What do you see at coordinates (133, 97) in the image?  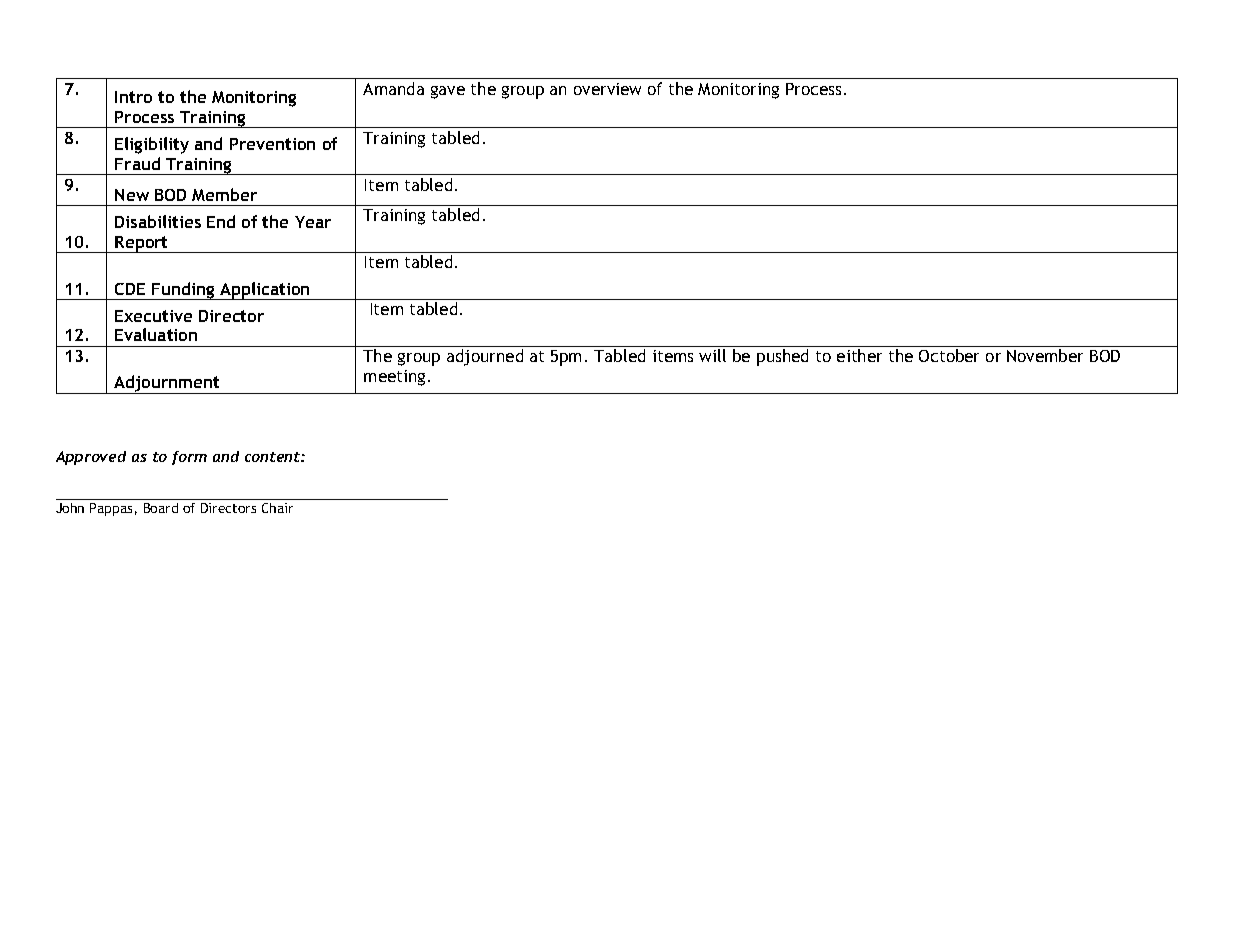 I see `Intro` at bounding box center [133, 97].
